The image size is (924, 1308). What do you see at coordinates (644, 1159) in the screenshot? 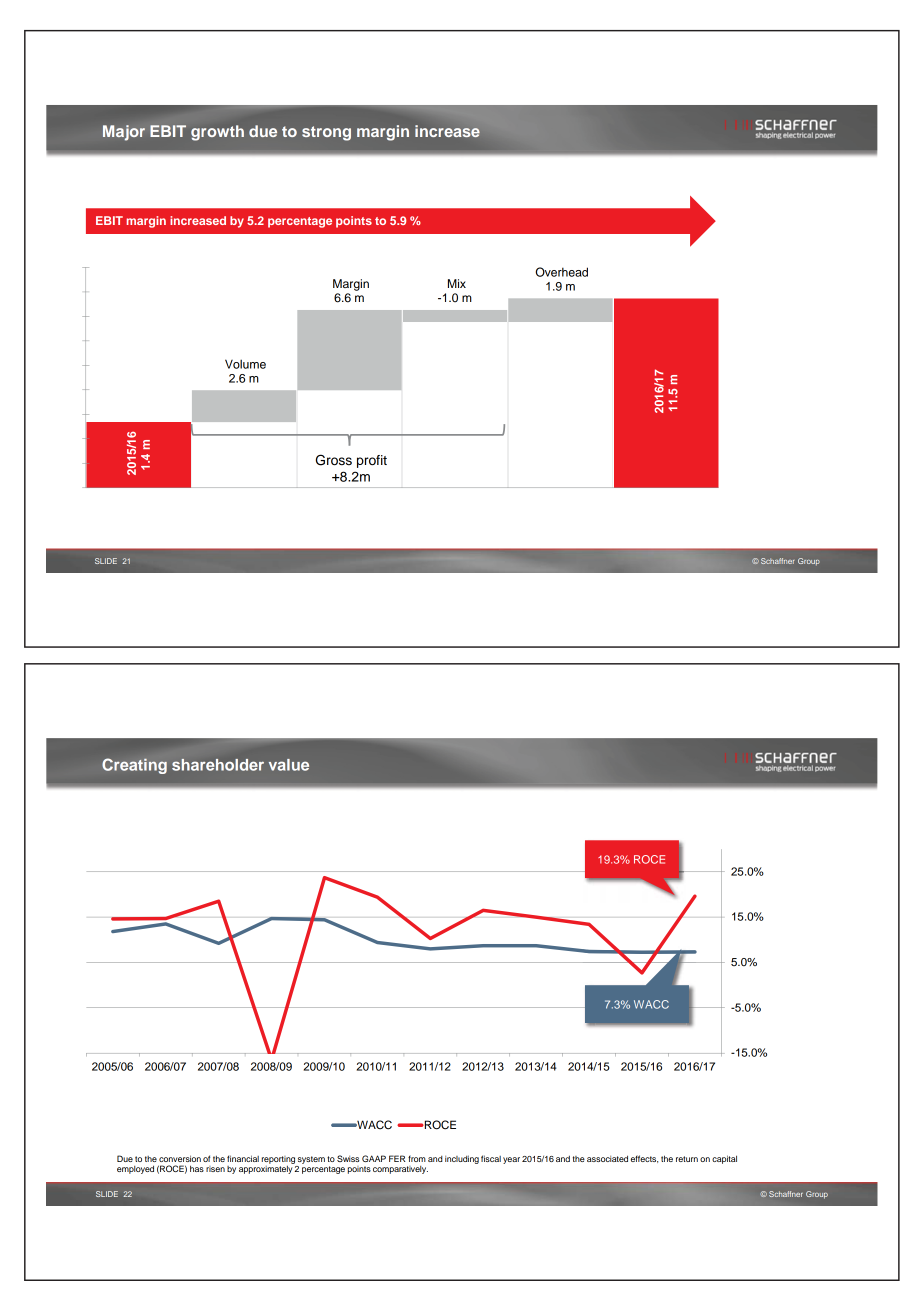
I see `effects` at bounding box center [644, 1159].
